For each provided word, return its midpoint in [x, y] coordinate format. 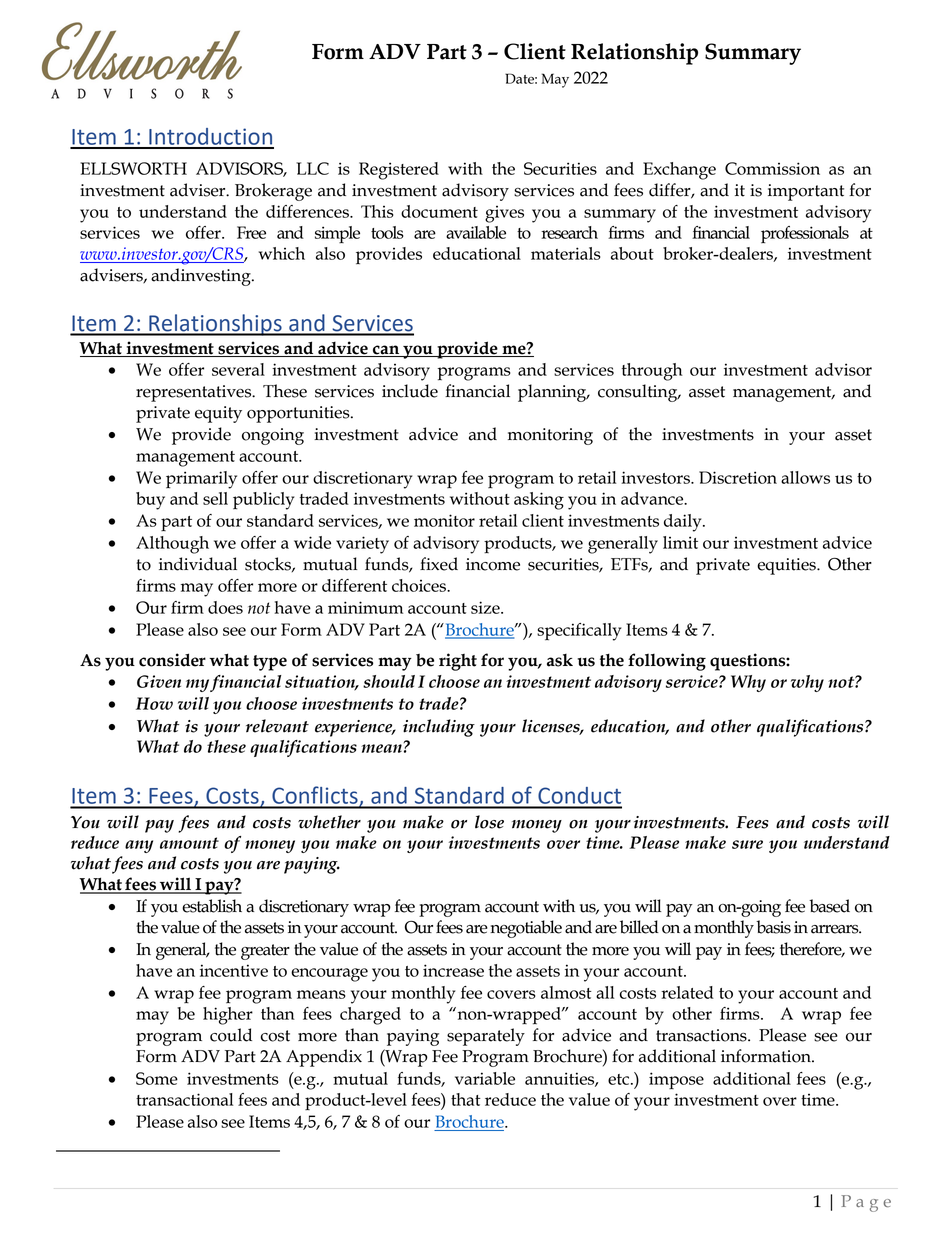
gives [504, 214]
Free [251, 232]
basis [773, 927]
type [270, 663]
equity [218, 414]
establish [212, 906]
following [667, 662]
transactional [184, 1099]
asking [539, 501]
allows [805, 477]
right [458, 662]
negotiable [526, 929]
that [466, 1099]
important [806, 192]
